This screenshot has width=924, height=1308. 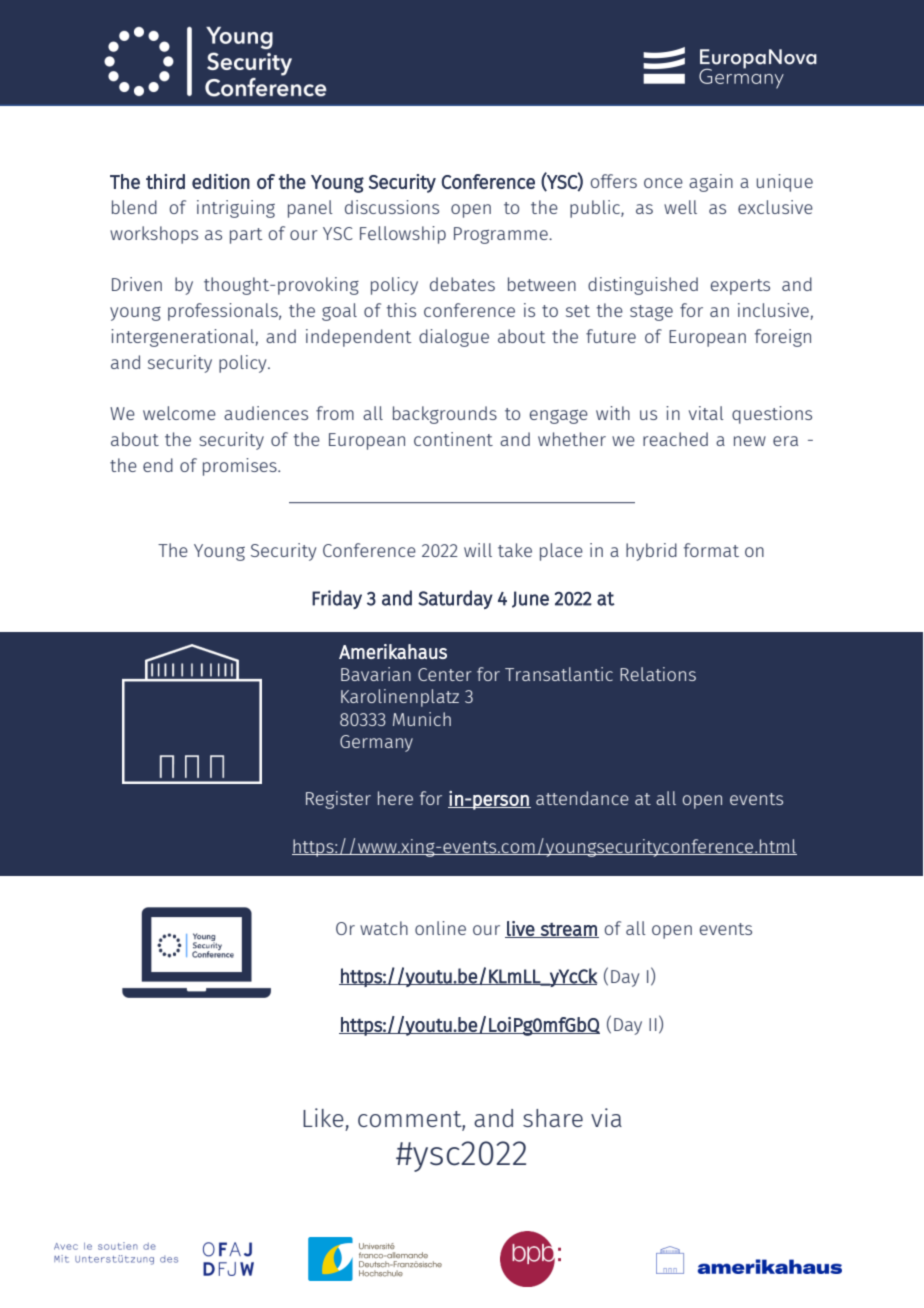 I want to click on Programme, so click(x=502, y=235).
